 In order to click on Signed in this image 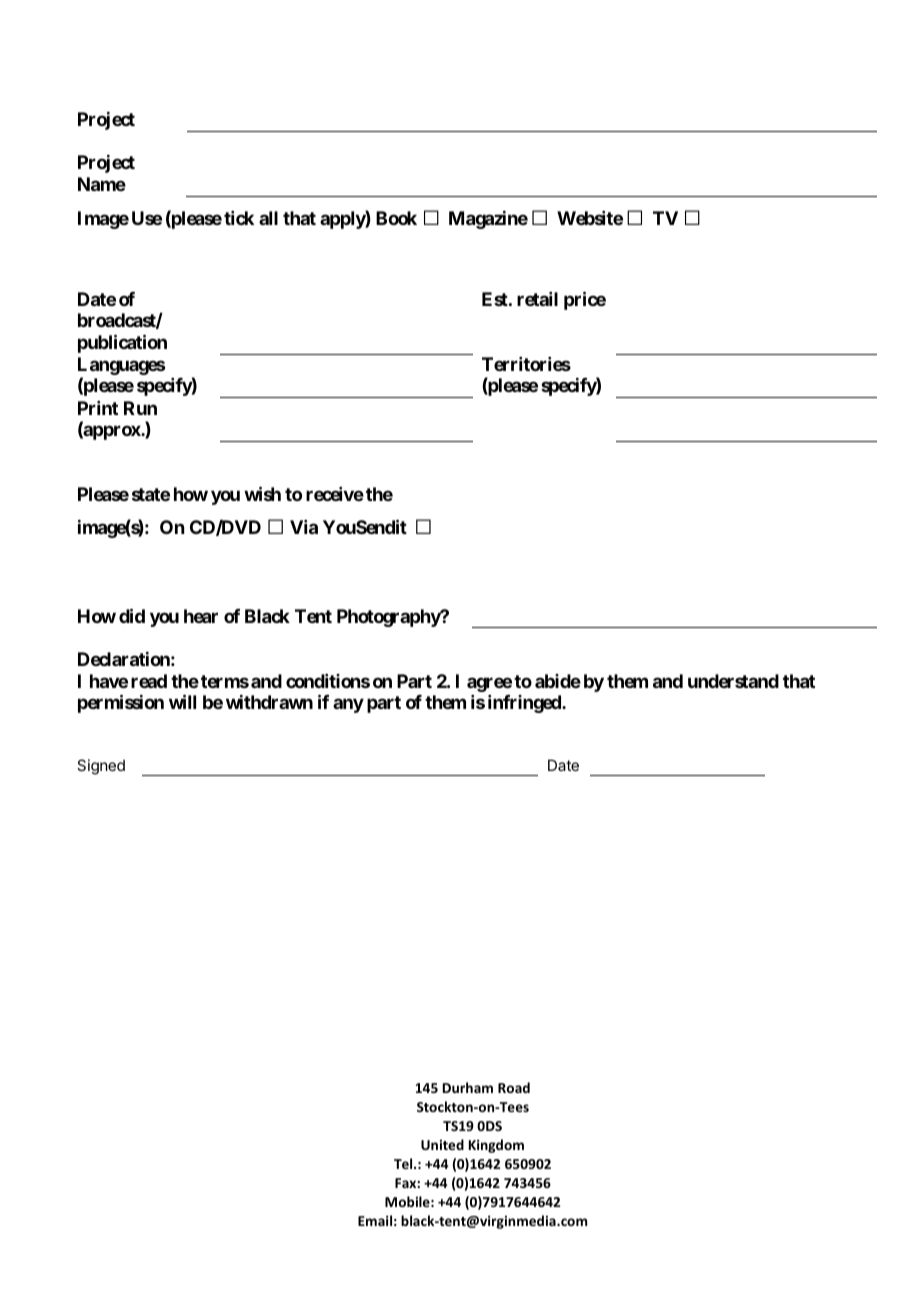, I will do `click(101, 767)`.
